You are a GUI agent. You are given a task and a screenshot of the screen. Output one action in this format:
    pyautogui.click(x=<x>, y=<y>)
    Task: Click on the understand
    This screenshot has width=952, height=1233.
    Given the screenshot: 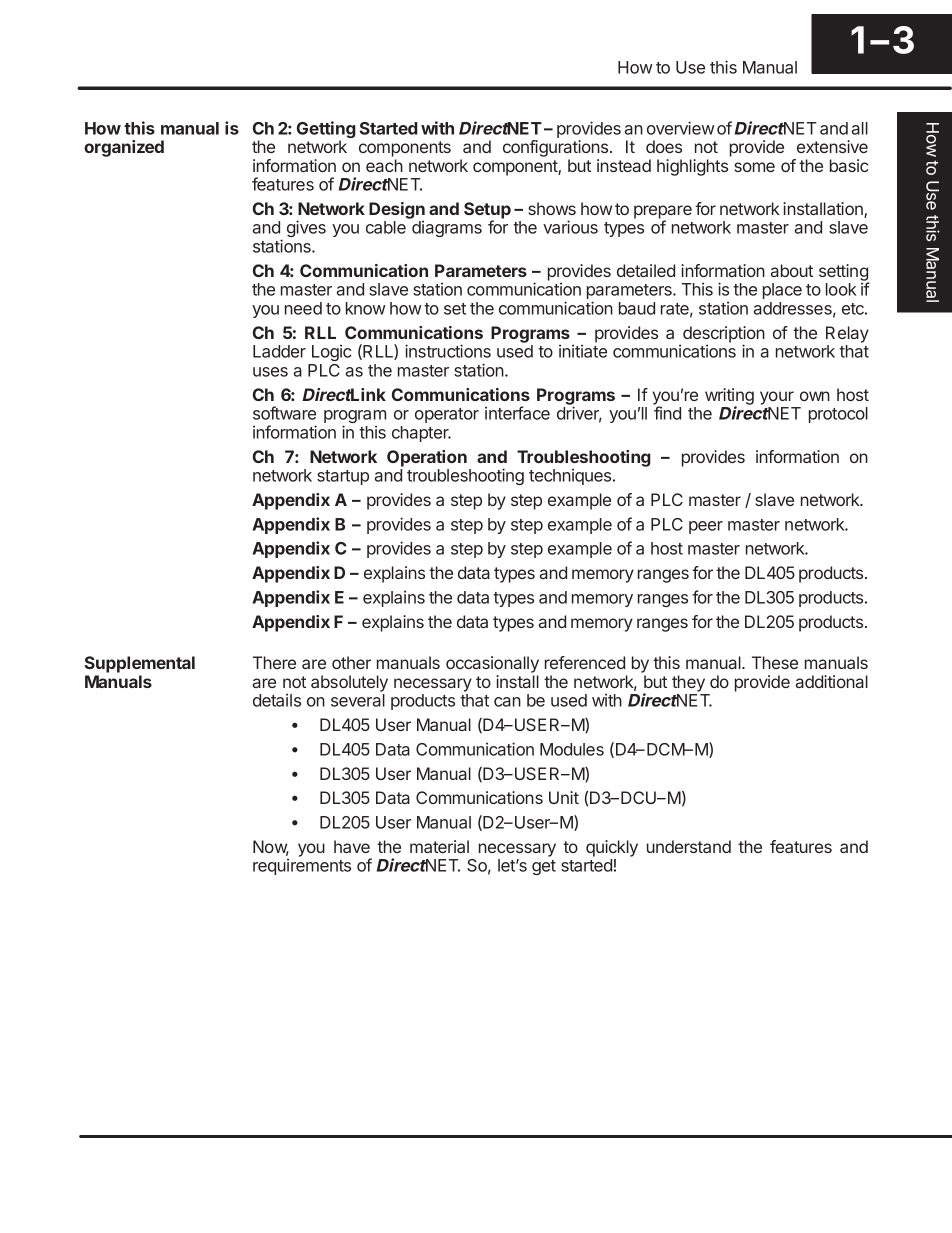 What is the action you would take?
    pyautogui.click(x=689, y=846)
